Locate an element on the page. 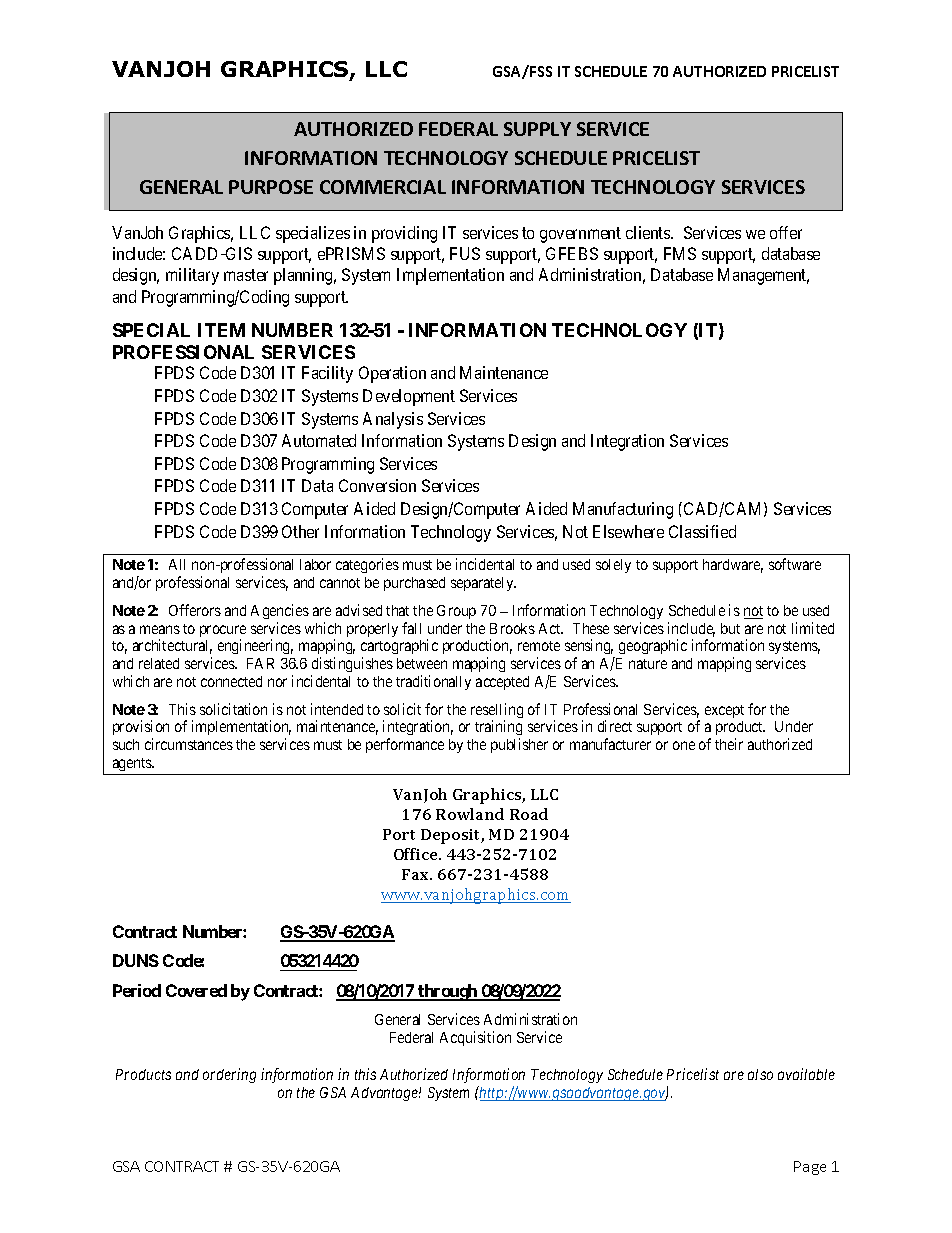 The width and height of the image is (952, 1233). ordering is located at coordinates (229, 1075).
